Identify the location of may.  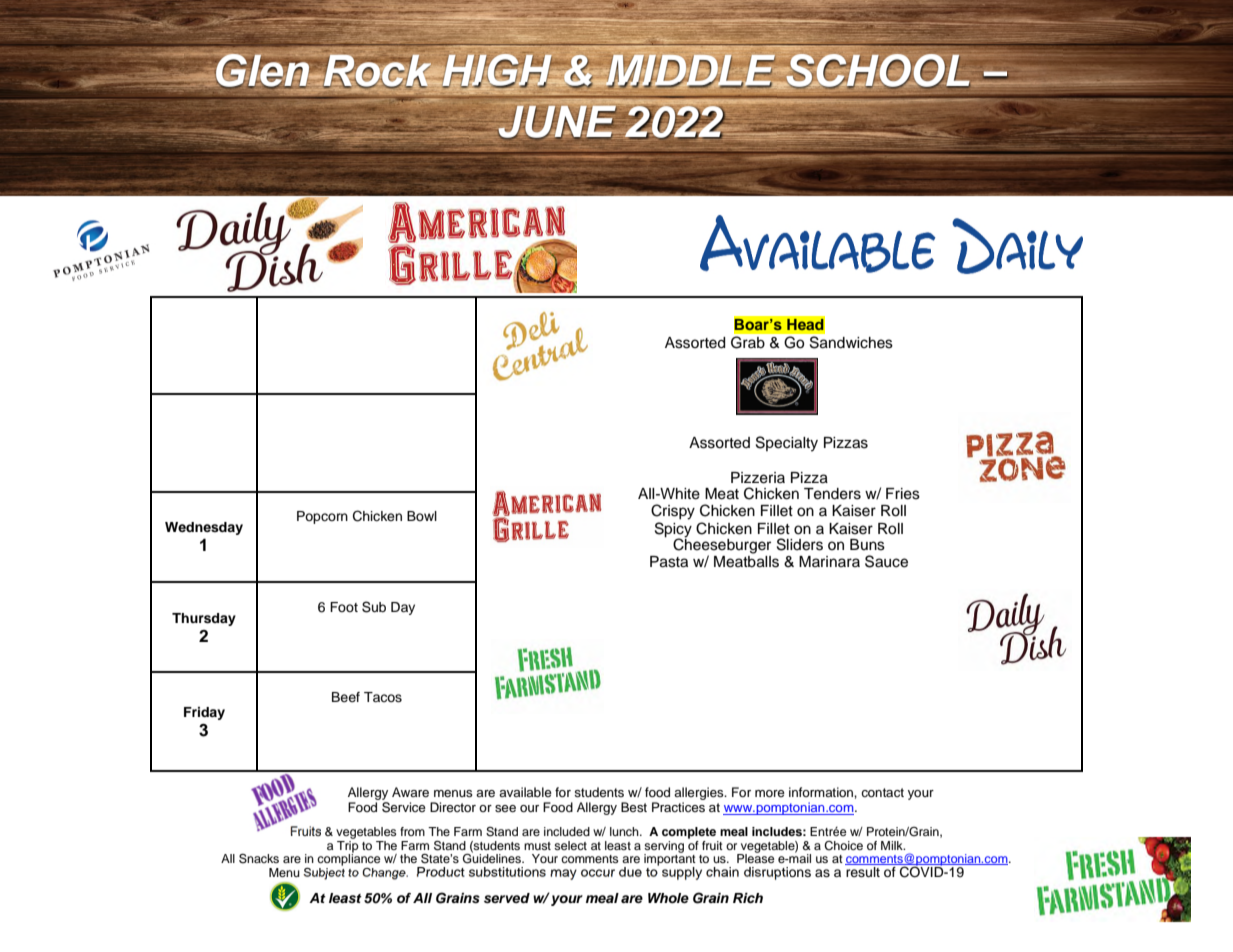
(563, 874).
